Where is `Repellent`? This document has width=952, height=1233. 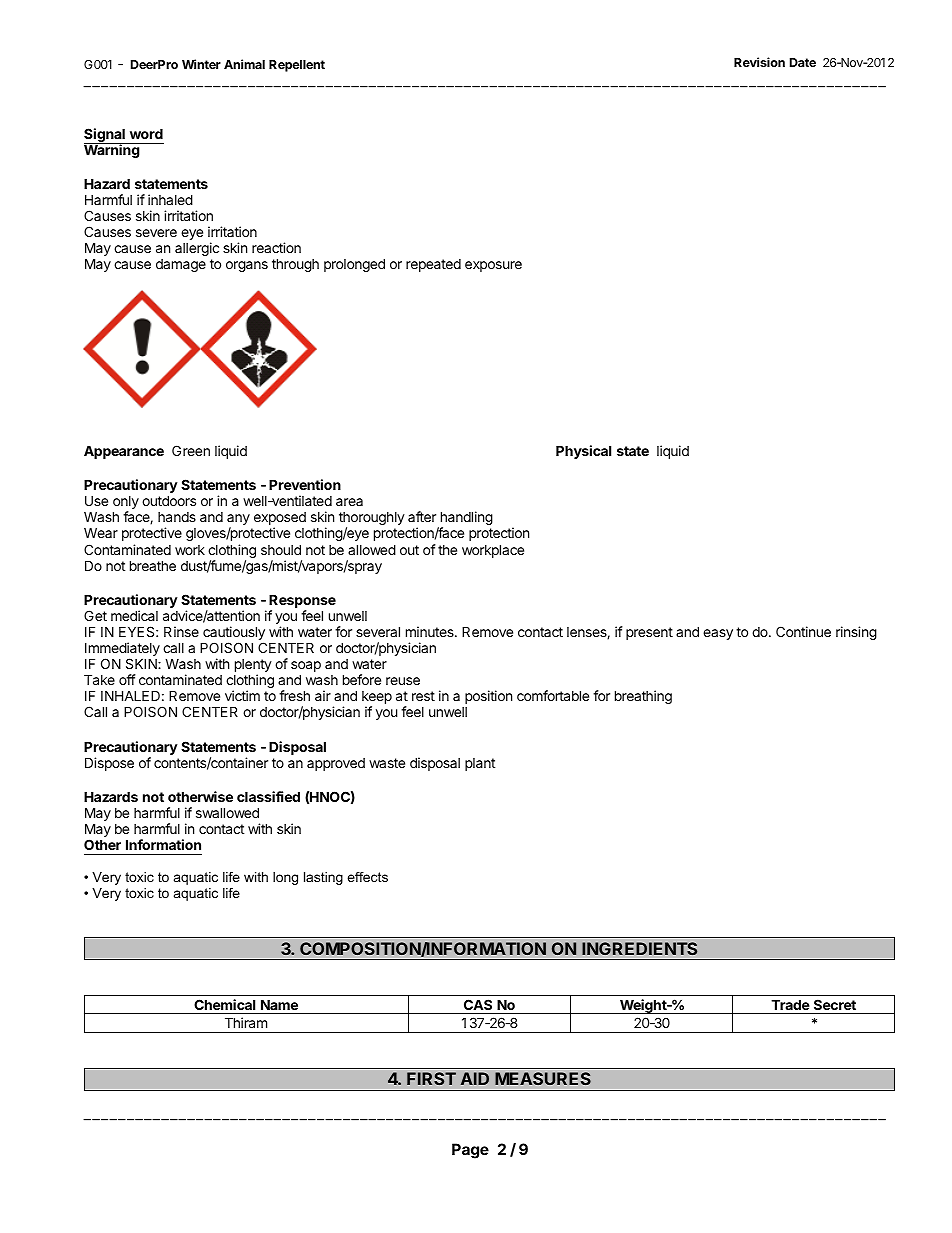 Repellent is located at coordinates (297, 66).
